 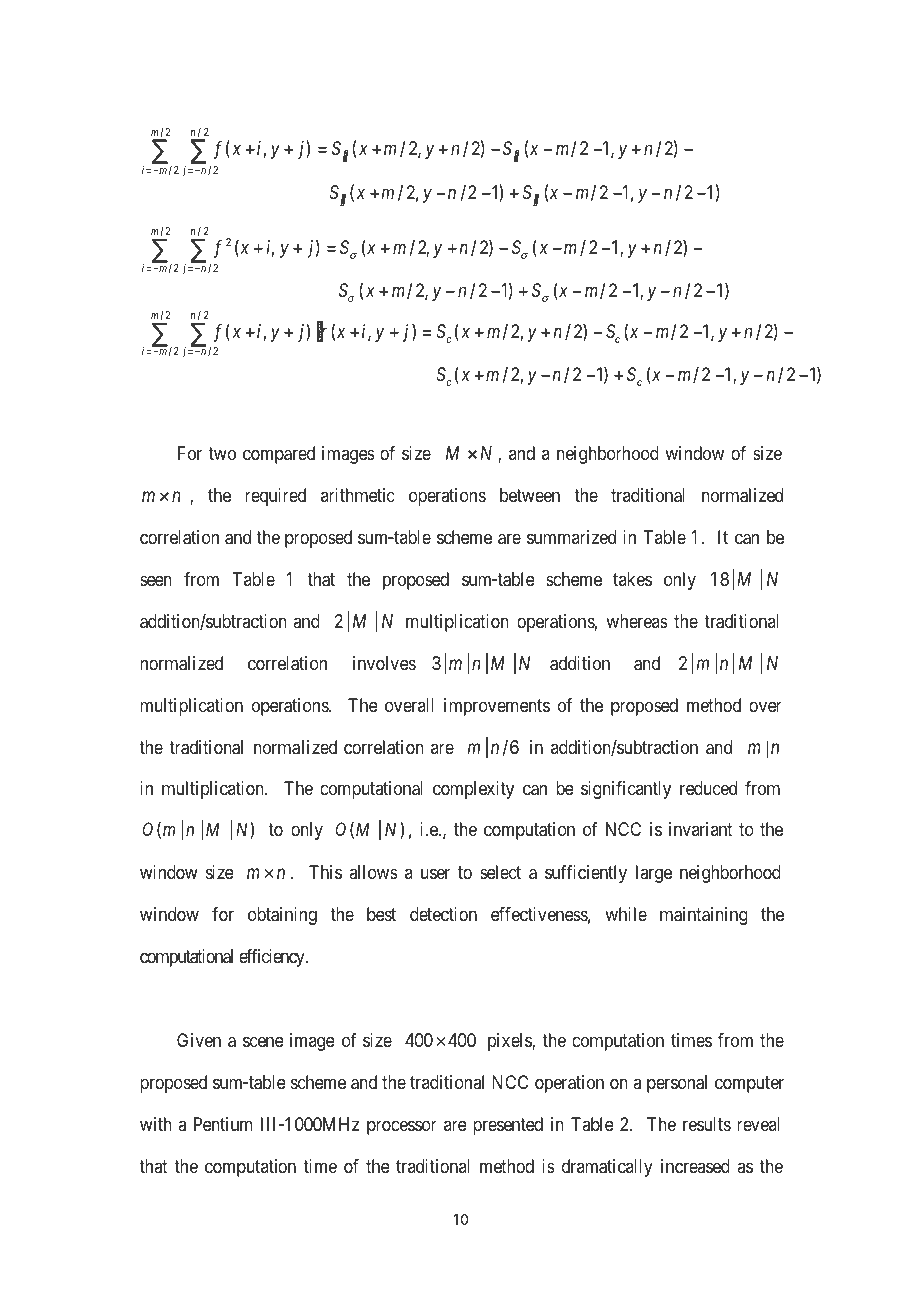 I want to click on maintaining, so click(x=704, y=916).
